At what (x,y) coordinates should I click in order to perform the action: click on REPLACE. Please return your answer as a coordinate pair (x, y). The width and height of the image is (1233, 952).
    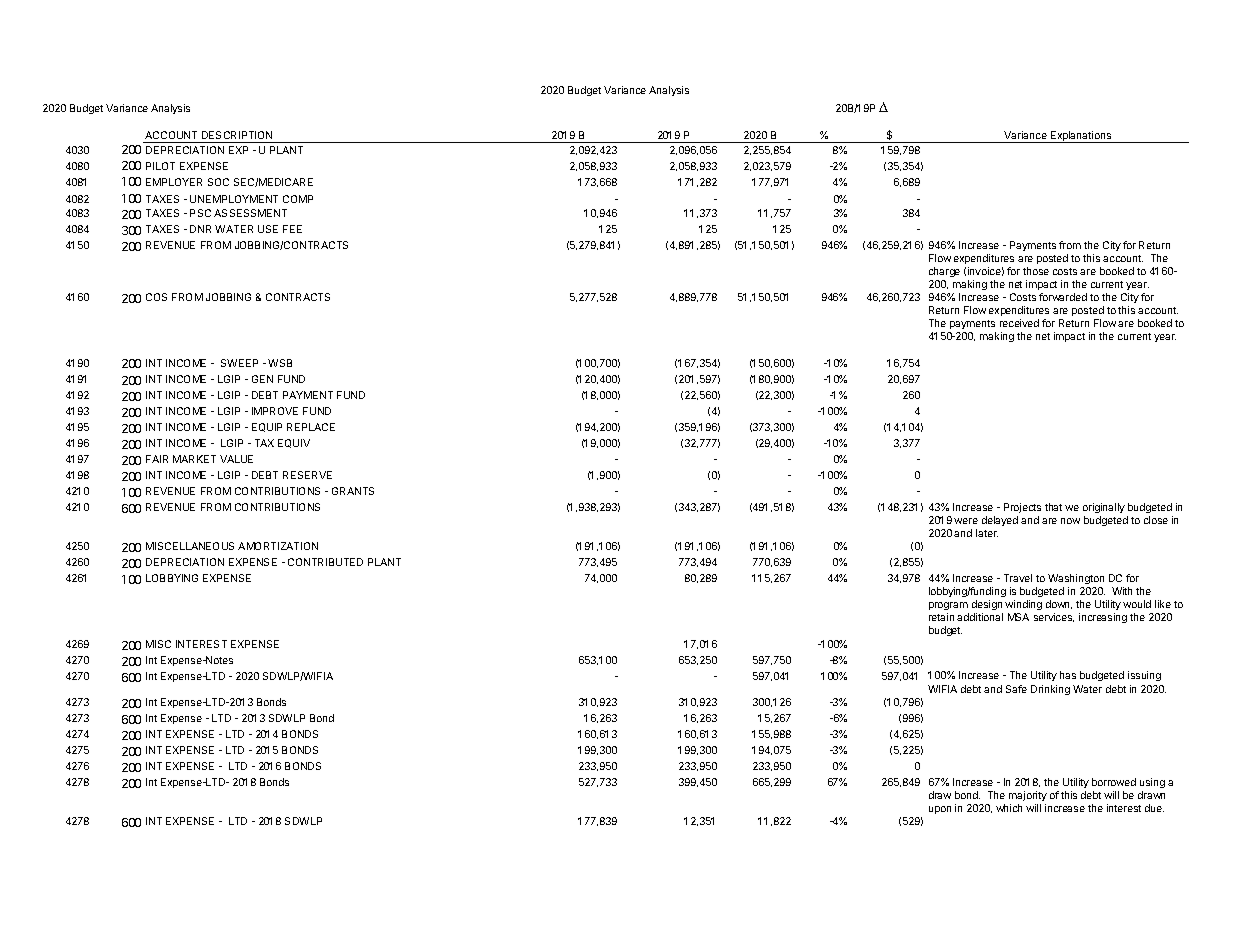
    Looking at the image, I should click on (311, 427).
